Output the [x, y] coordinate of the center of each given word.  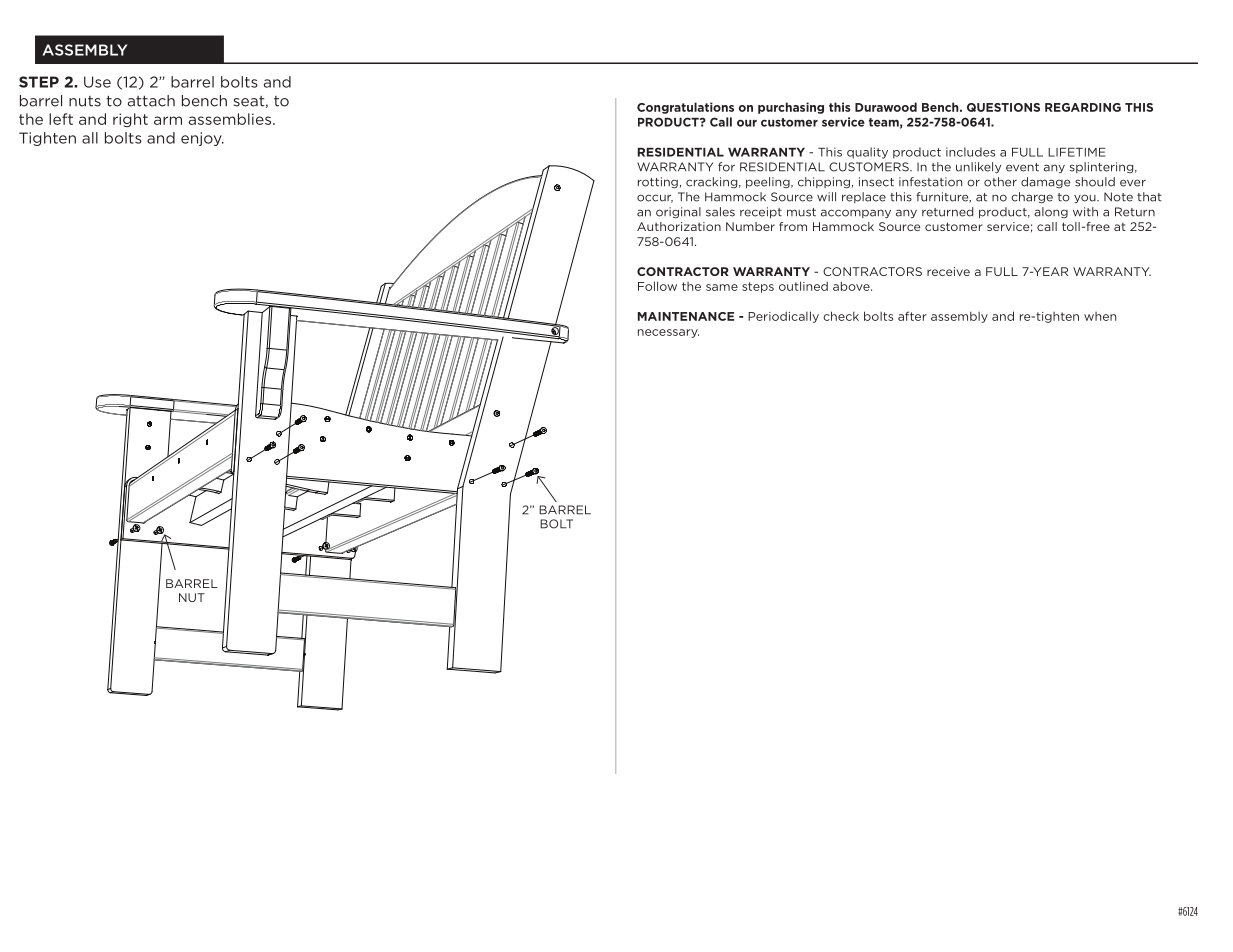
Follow [657, 286]
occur [655, 198]
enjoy [202, 139]
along [1051, 212]
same [722, 287]
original [678, 213]
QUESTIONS [1003, 107]
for [726, 167]
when [1100, 316]
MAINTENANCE [686, 316]
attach [151, 101]
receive [948, 271]
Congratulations [685, 108]
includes [970, 152]
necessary [668, 333]
